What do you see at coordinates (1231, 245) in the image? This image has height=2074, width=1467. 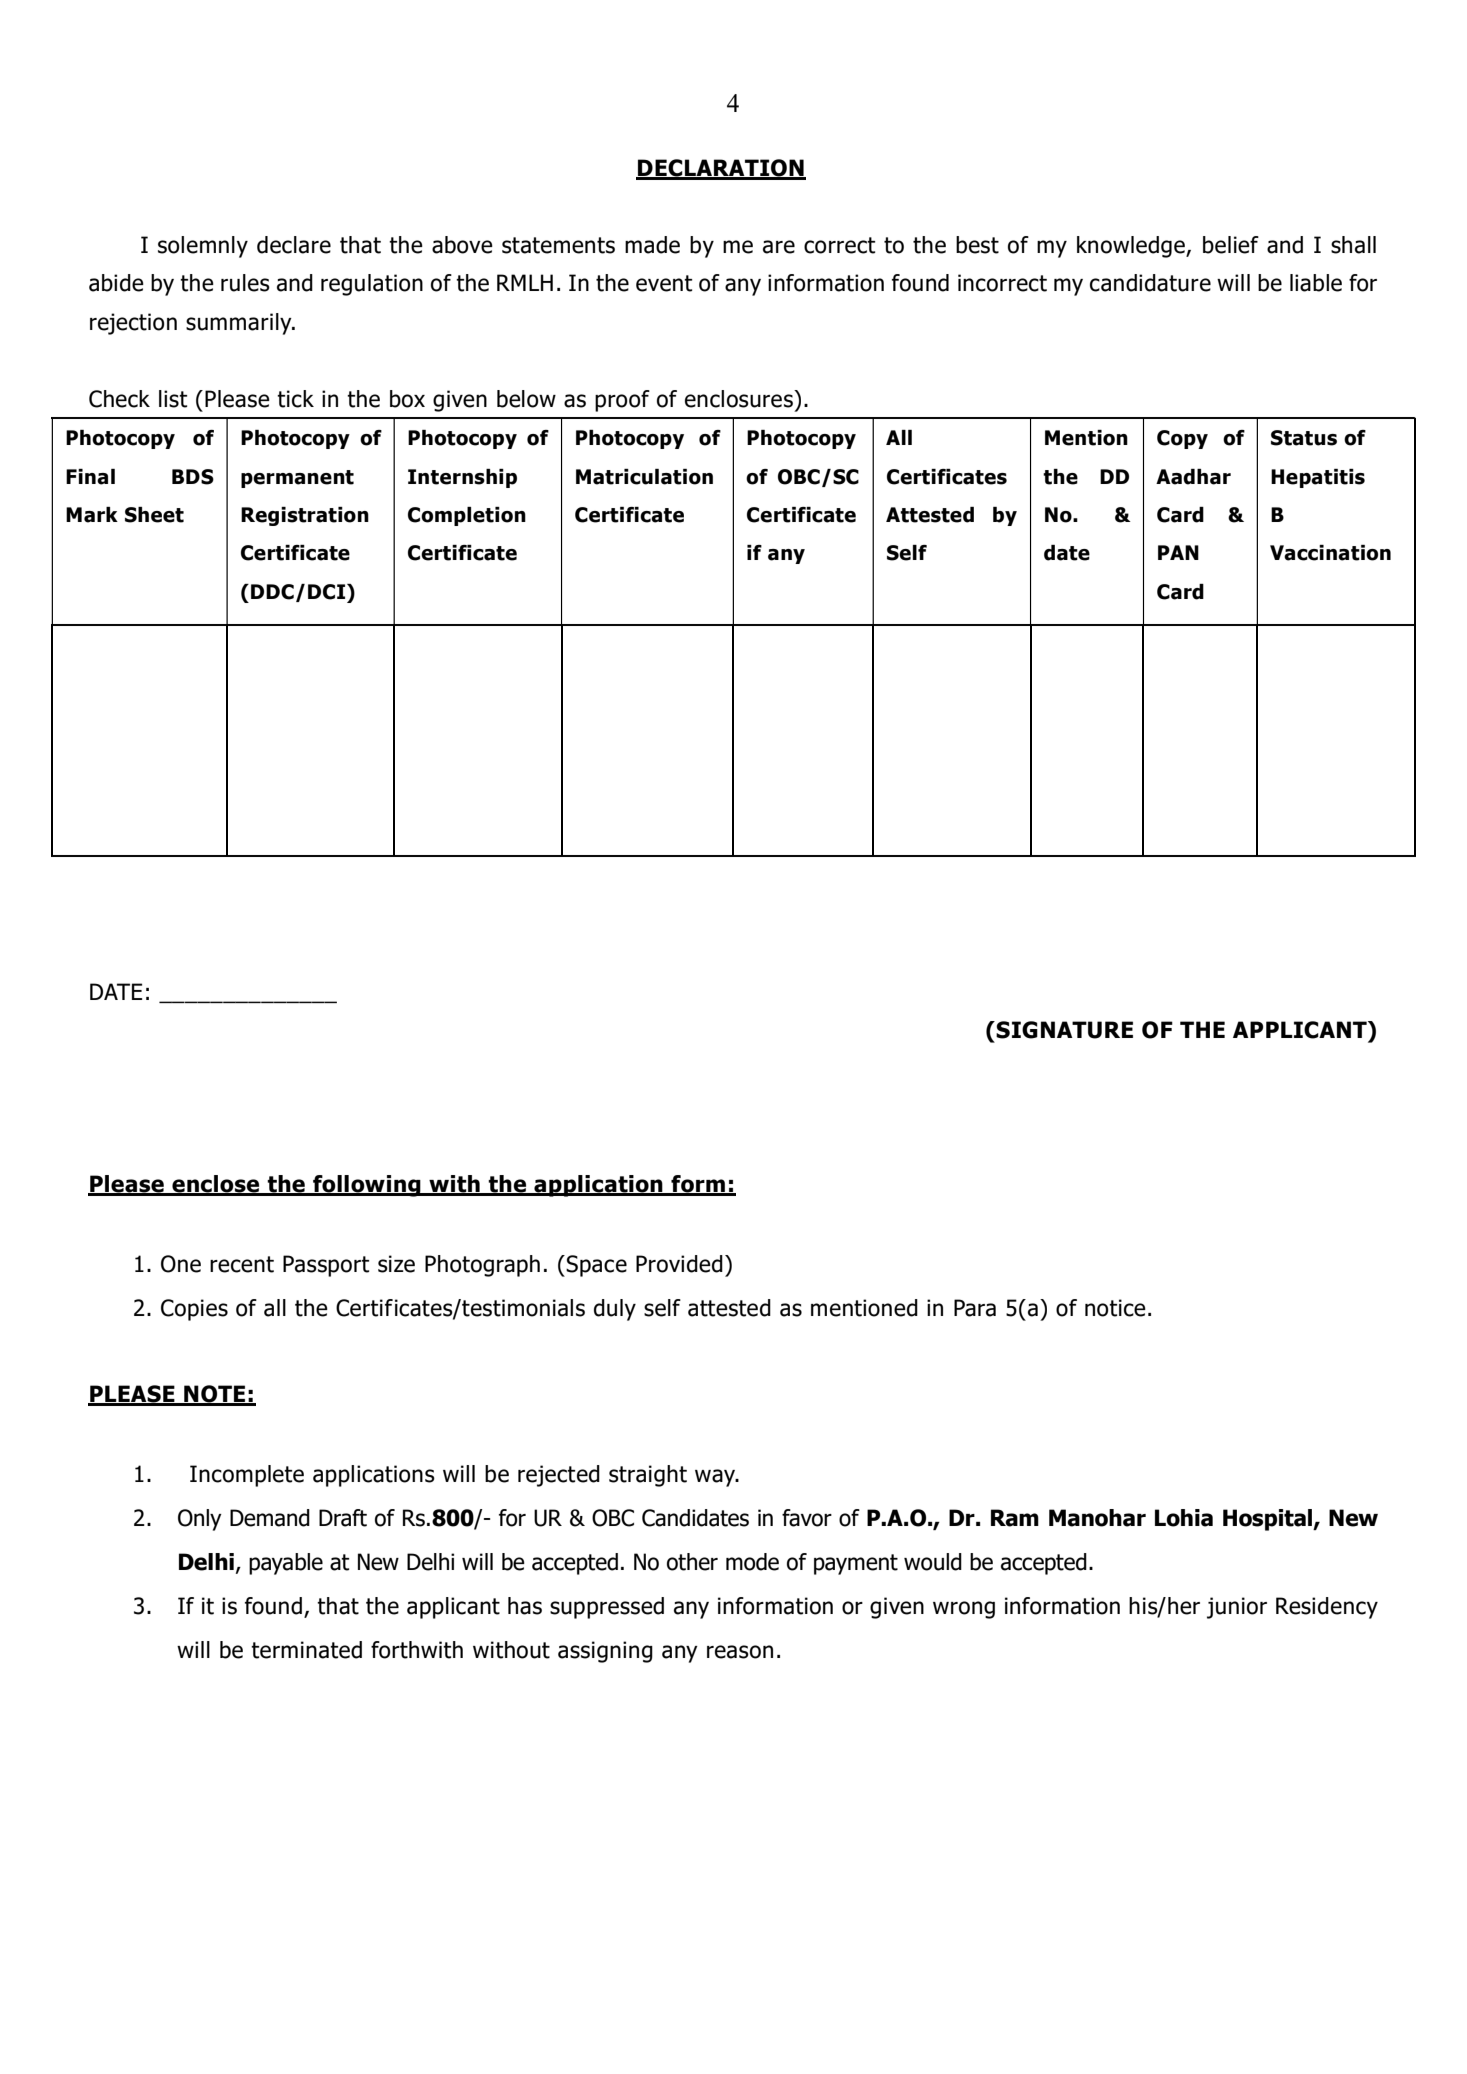 I see `belief` at bounding box center [1231, 245].
